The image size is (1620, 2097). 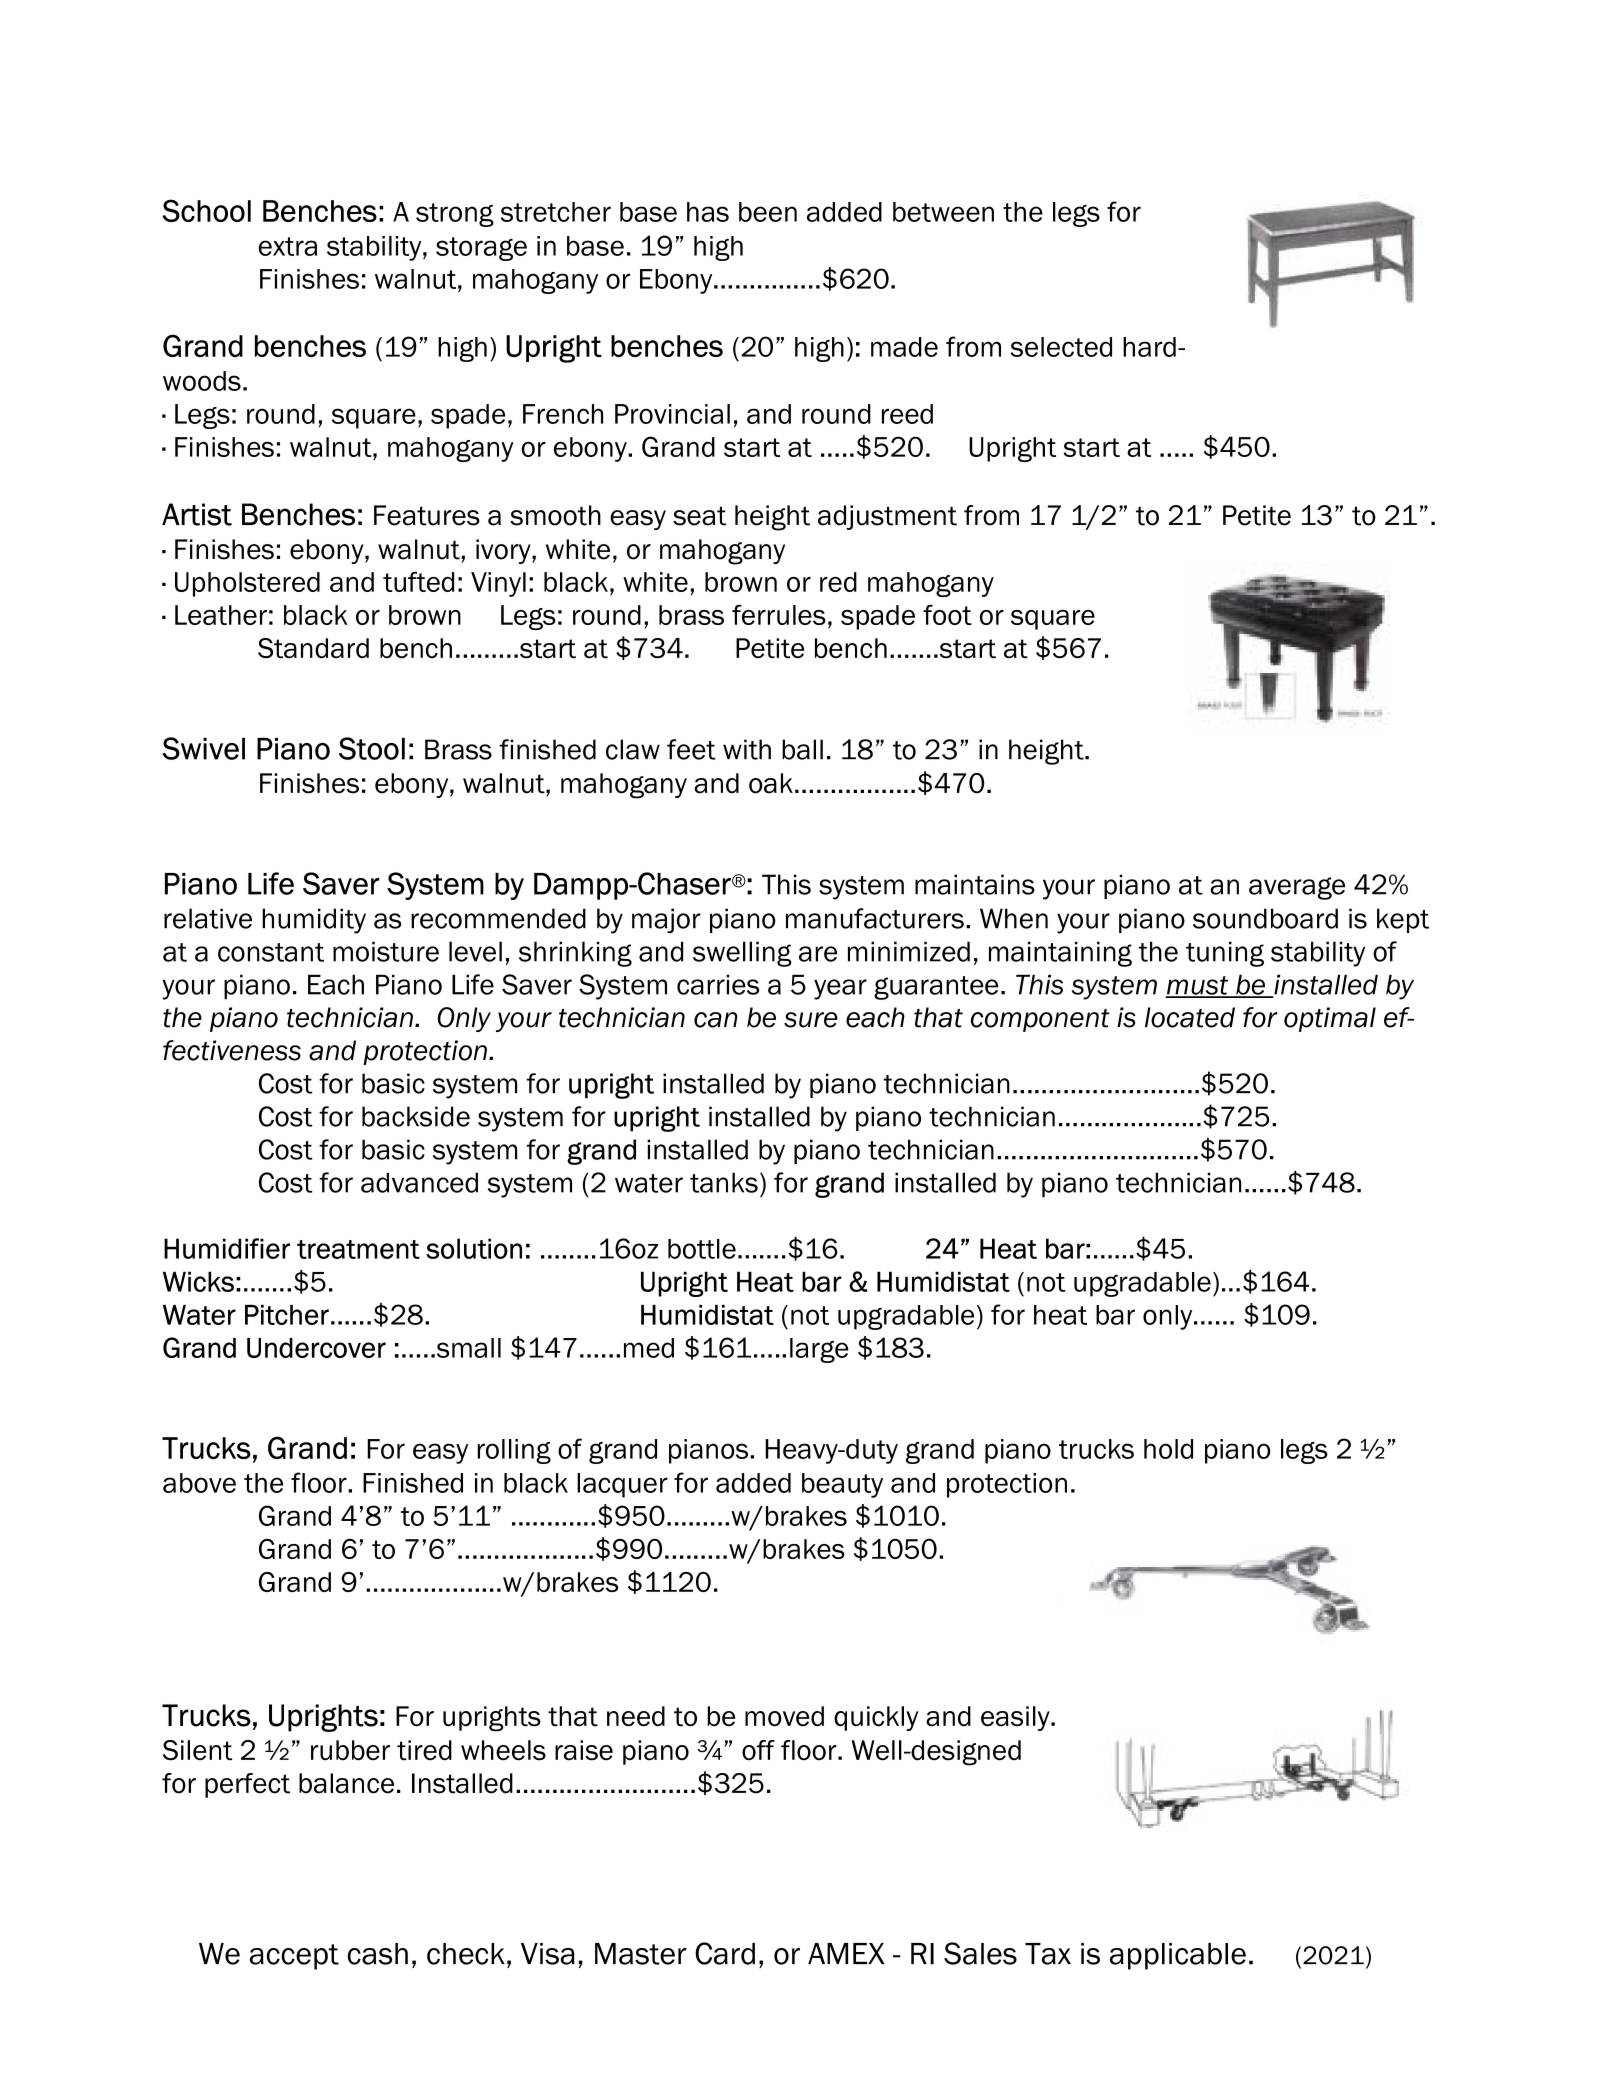 I want to click on extra, so click(x=287, y=246).
